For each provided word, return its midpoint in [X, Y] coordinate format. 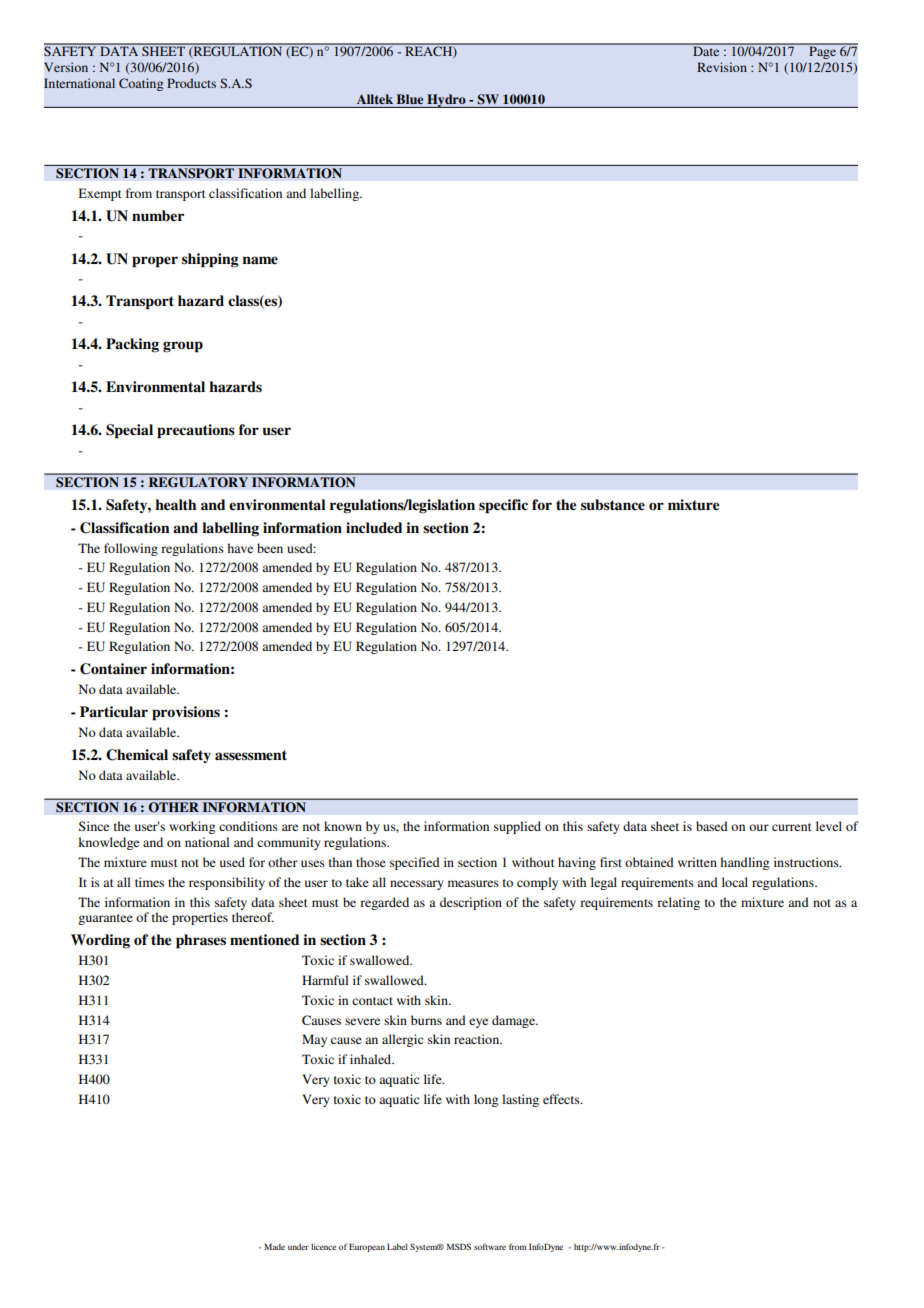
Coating [141, 84]
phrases [201, 941]
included [374, 528]
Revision [722, 67]
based [712, 826]
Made [274, 1247]
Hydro [446, 101]
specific [503, 506]
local [735, 882]
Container [113, 669]
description [471, 903]
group [183, 347]
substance [613, 505]
